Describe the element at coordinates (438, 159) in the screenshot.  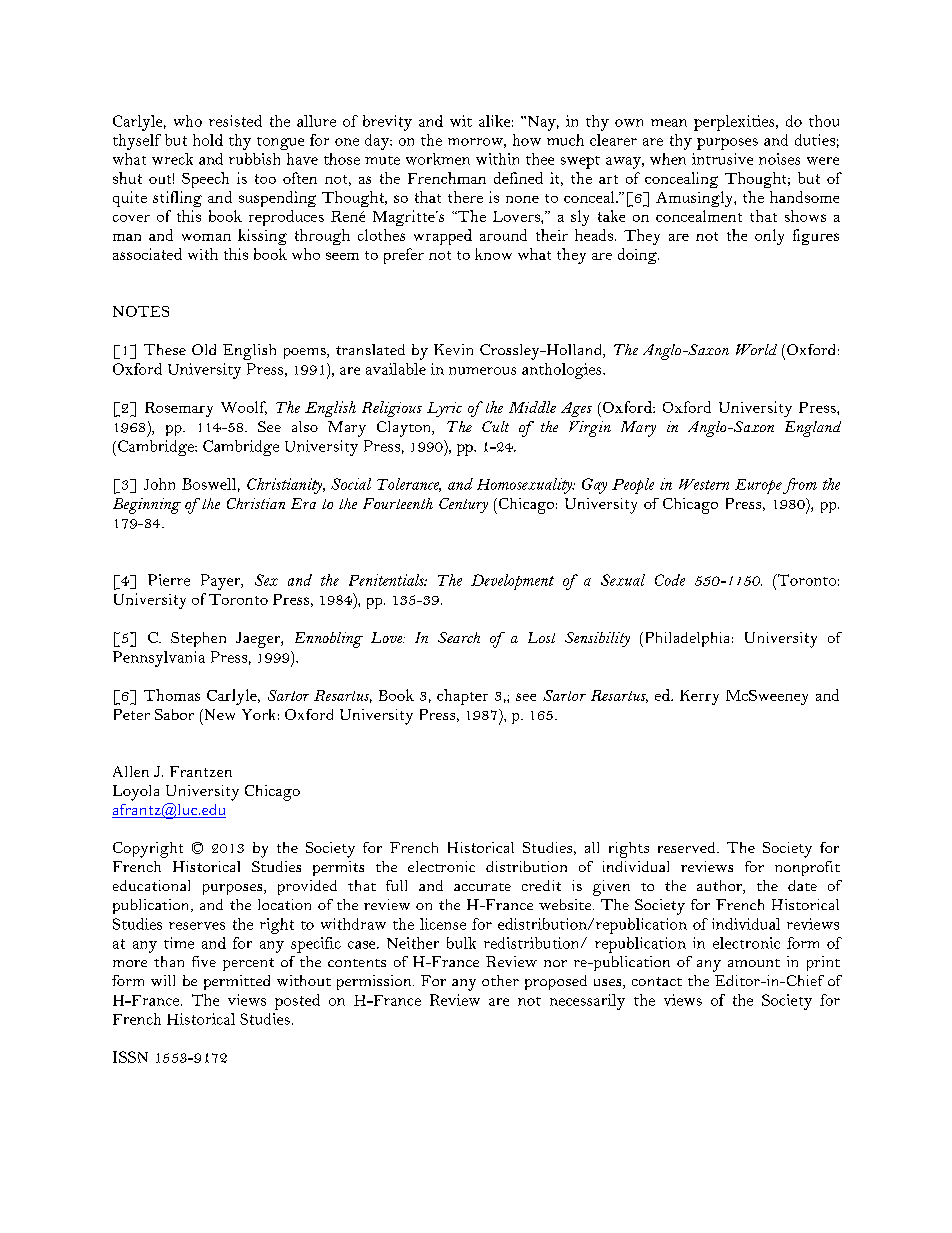
I see `workmen` at that location.
